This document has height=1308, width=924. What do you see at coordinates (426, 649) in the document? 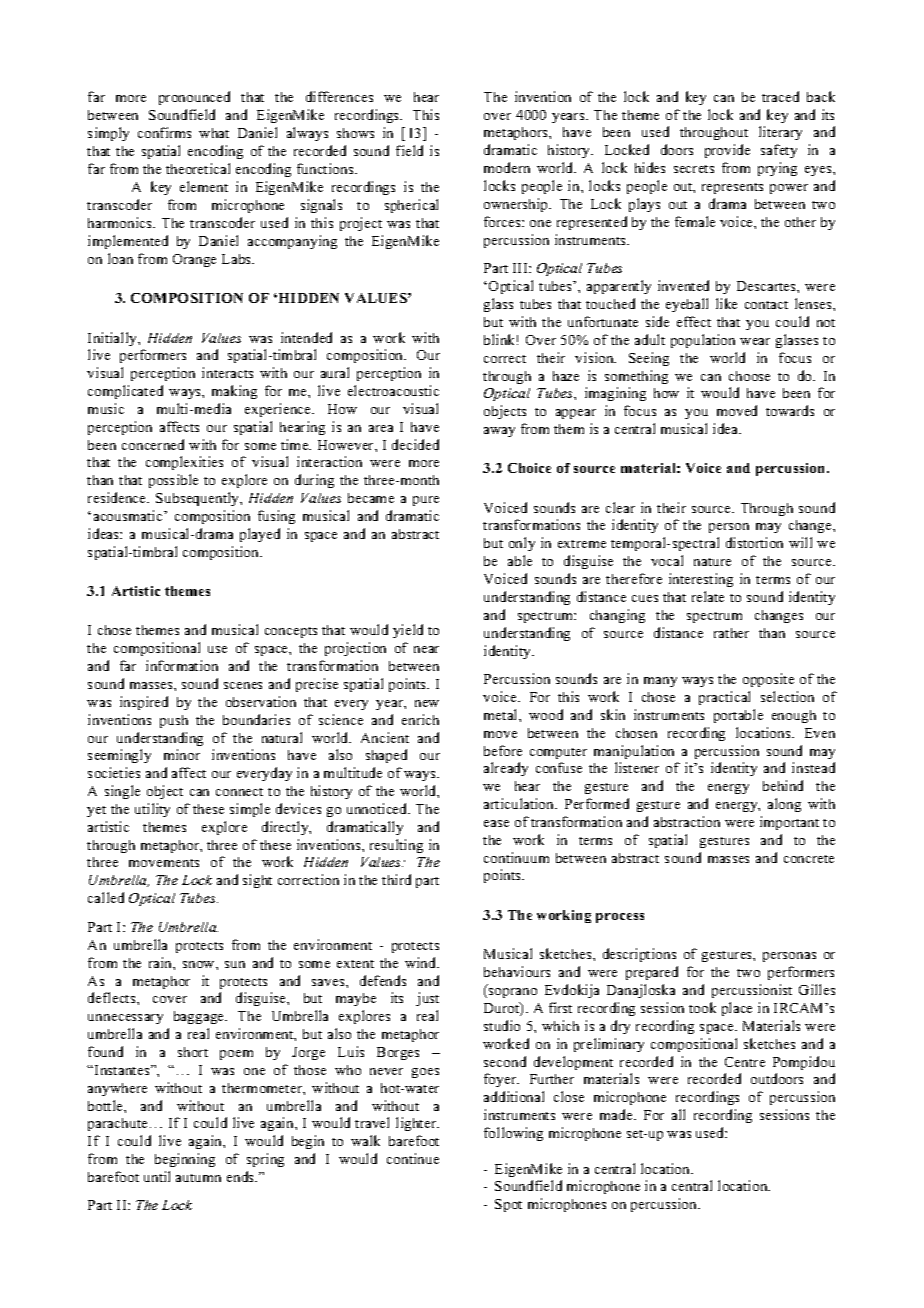
I see `near` at bounding box center [426, 649].
